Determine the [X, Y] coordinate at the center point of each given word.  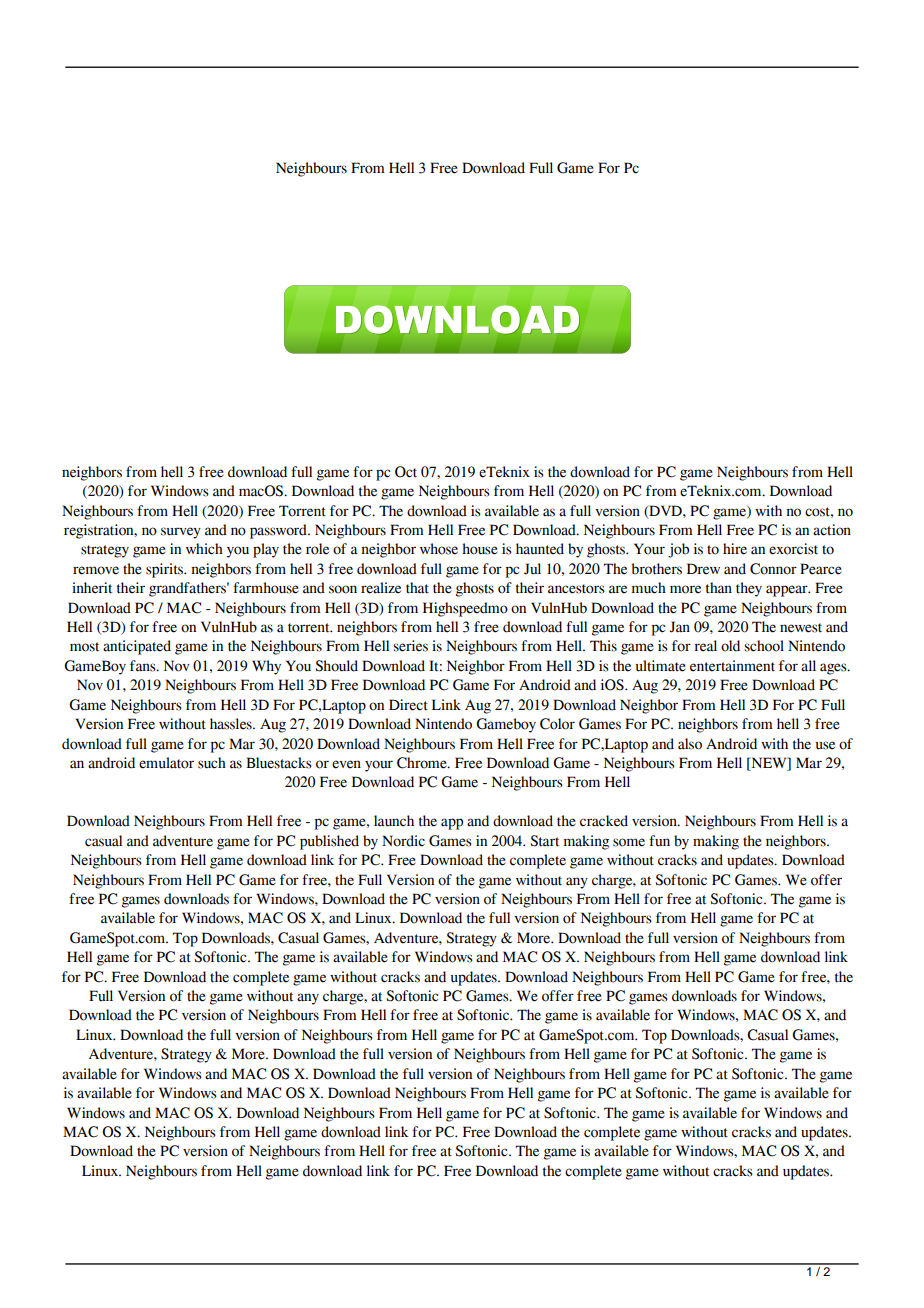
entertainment [732, 666]
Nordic [403, 841]
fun [659, 840]
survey [181, 533]
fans [144, 666]
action [832, 530]
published [329, 842]
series [410, 646]
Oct [406, 472]
